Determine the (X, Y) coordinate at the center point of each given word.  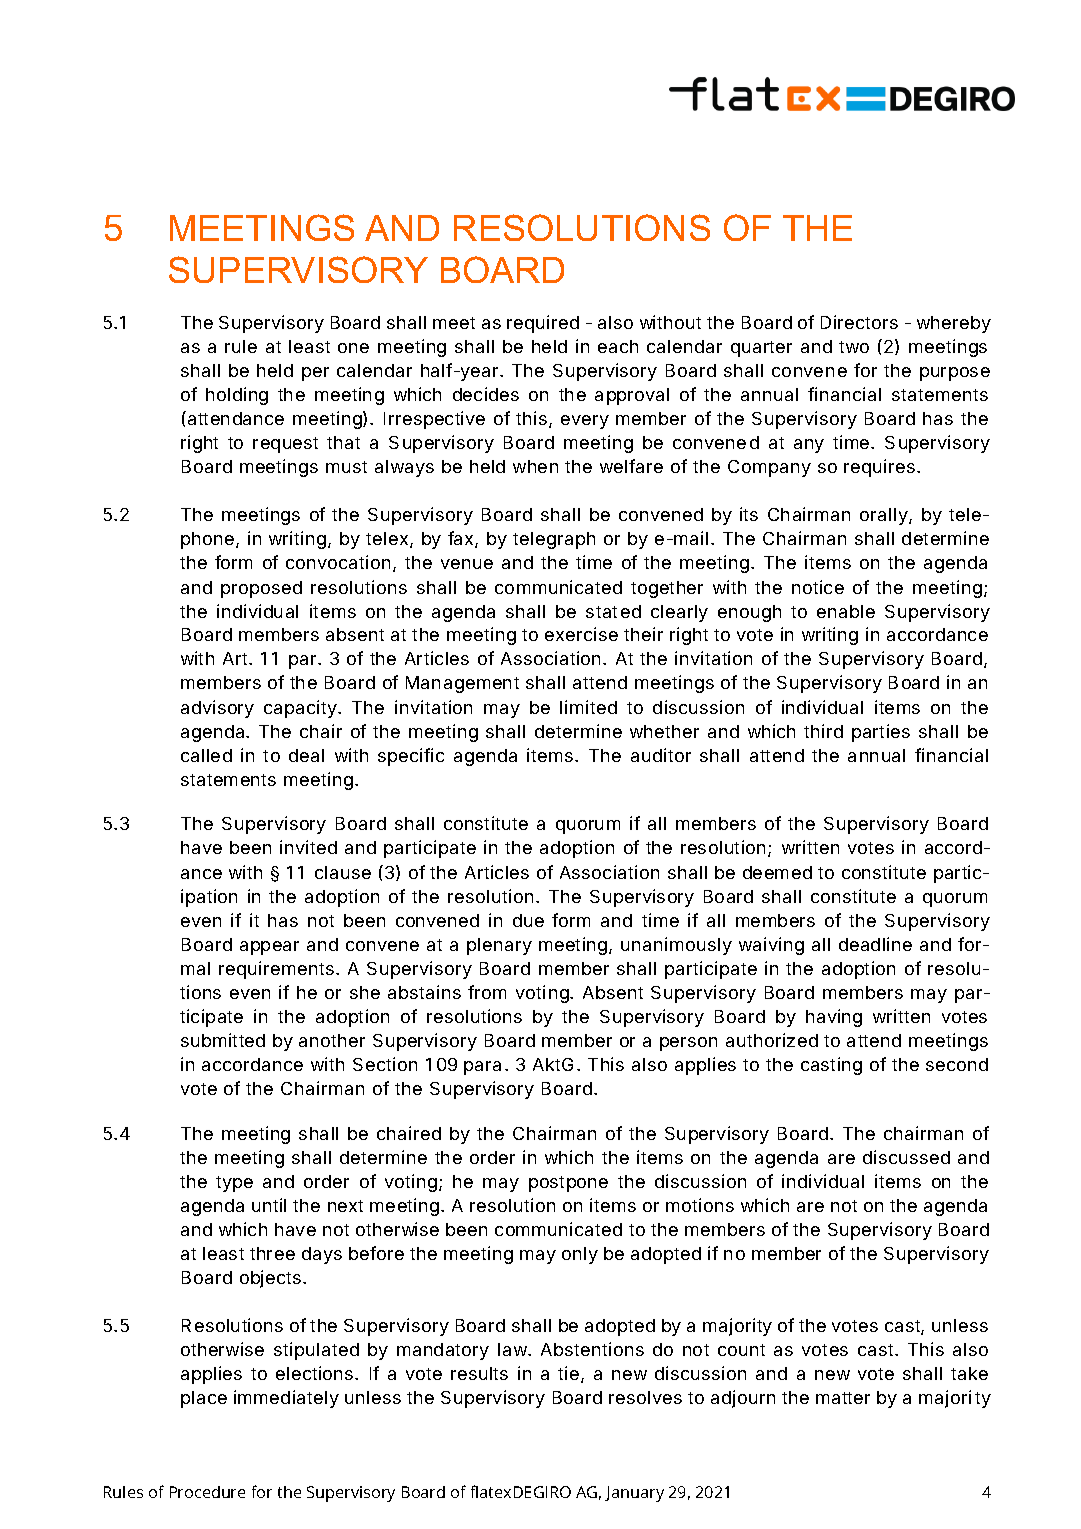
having (834, 1018)
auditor (661, 755)
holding (237, 396)
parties (881, 733)
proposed (261, 589)
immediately (286, 1399)
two (854, 347)
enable (846, 611)
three (272, 1253)
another (332, 1040)
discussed (906, 1157)
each (618, 346)
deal (306, 755)
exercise (581, 634)
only (580, 1255)
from (487, 992)
